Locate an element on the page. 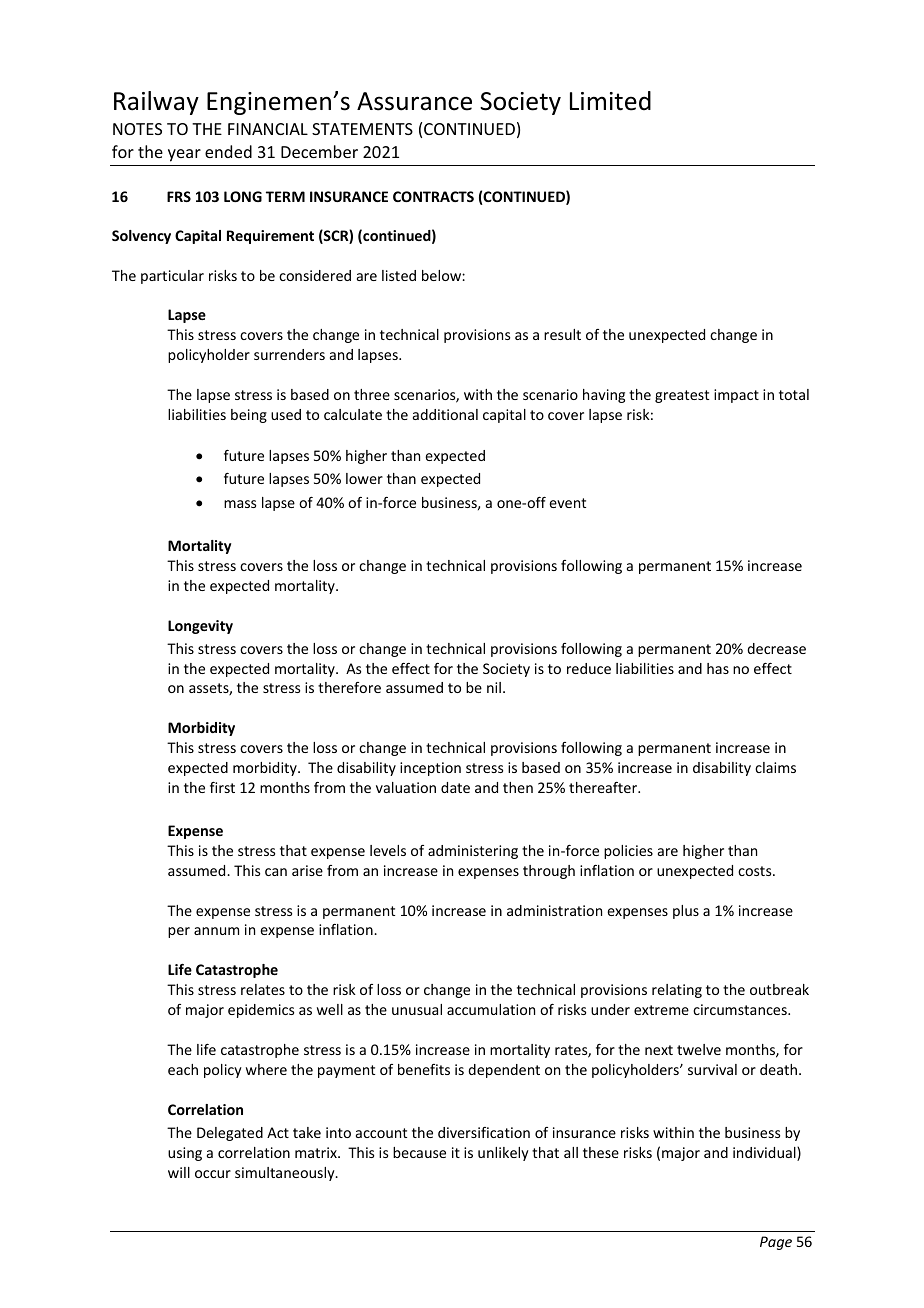 The height and width of the document is (1308, 924). occur is located at coordinates (213, 1174).
